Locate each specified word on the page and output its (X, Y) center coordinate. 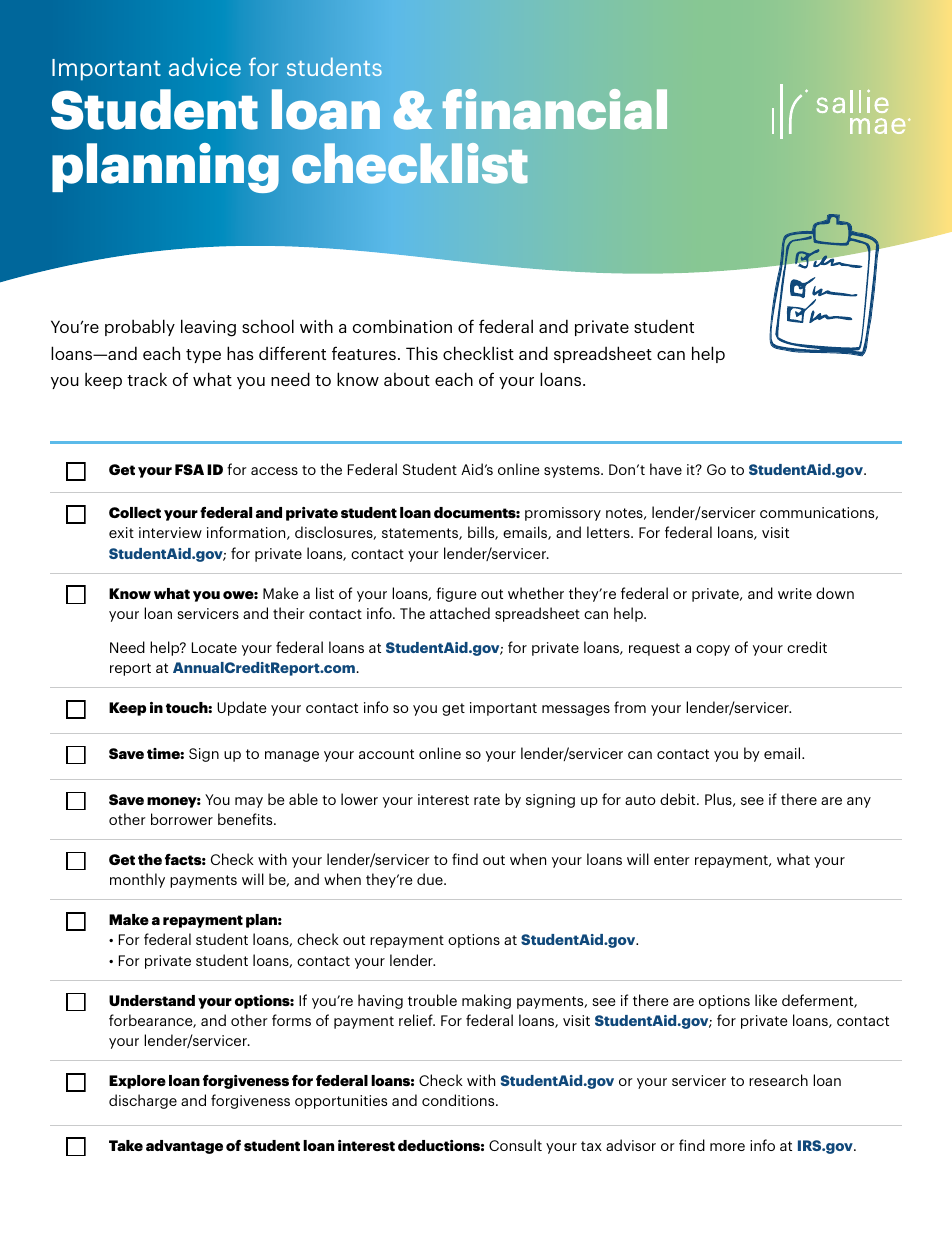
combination (402, 326)
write (795, 593)
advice (205, 66)
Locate (214, 647)
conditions (459, 1100)
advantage (184, 1147)
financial (555, 109)
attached (460, 613)
